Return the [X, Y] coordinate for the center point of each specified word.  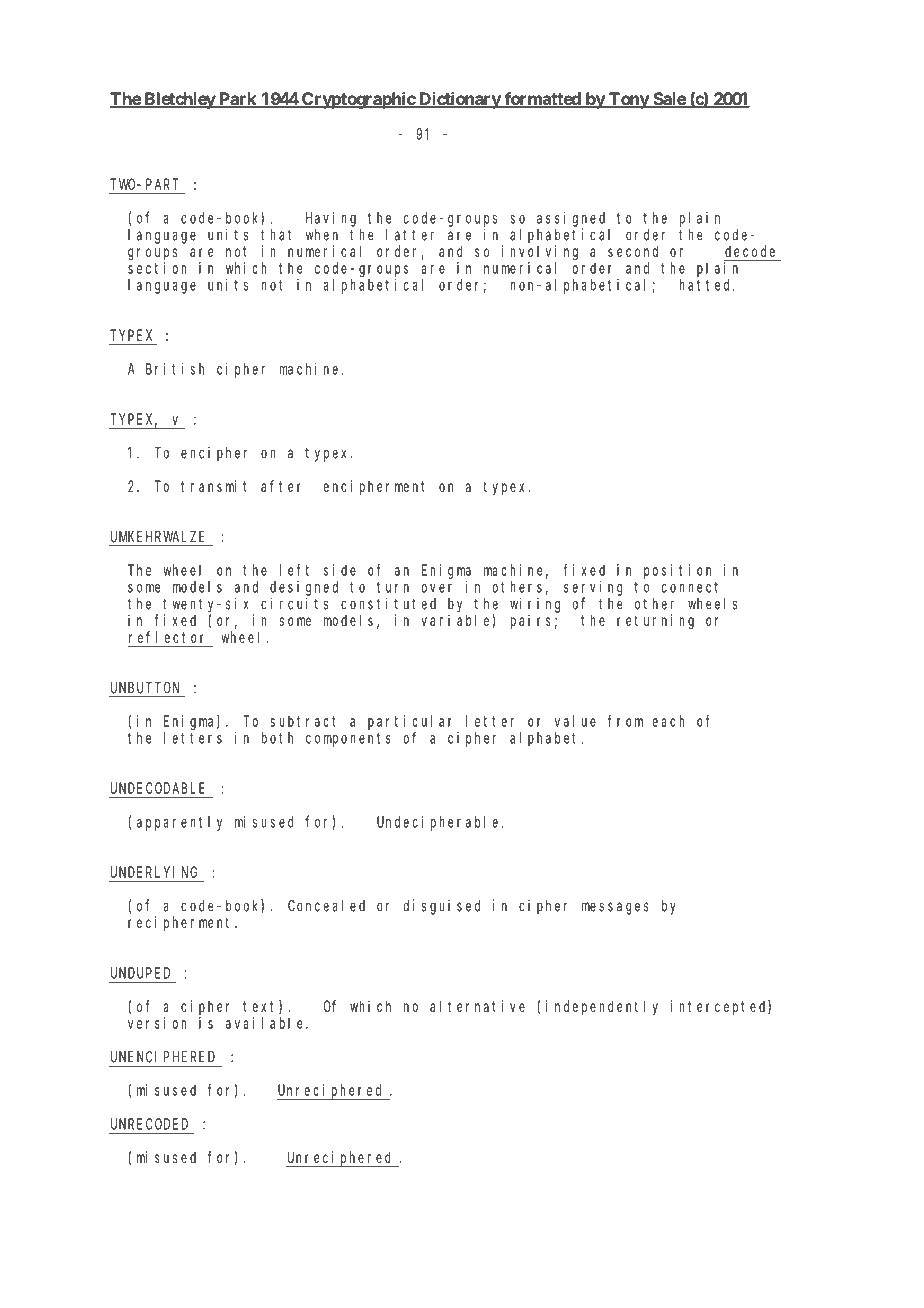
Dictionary [459, 100]
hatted [707, 285]
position [677, 571]
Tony [628, 100]
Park [238, 100]
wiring [535, 605]
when [322, 235]
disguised [442, 907]
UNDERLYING [154, 872]
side [340, 570]
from [625, 721]
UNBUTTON [145, 688]
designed [304, 588]
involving [540, 253]
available [267, 1023]
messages [615, 908]
